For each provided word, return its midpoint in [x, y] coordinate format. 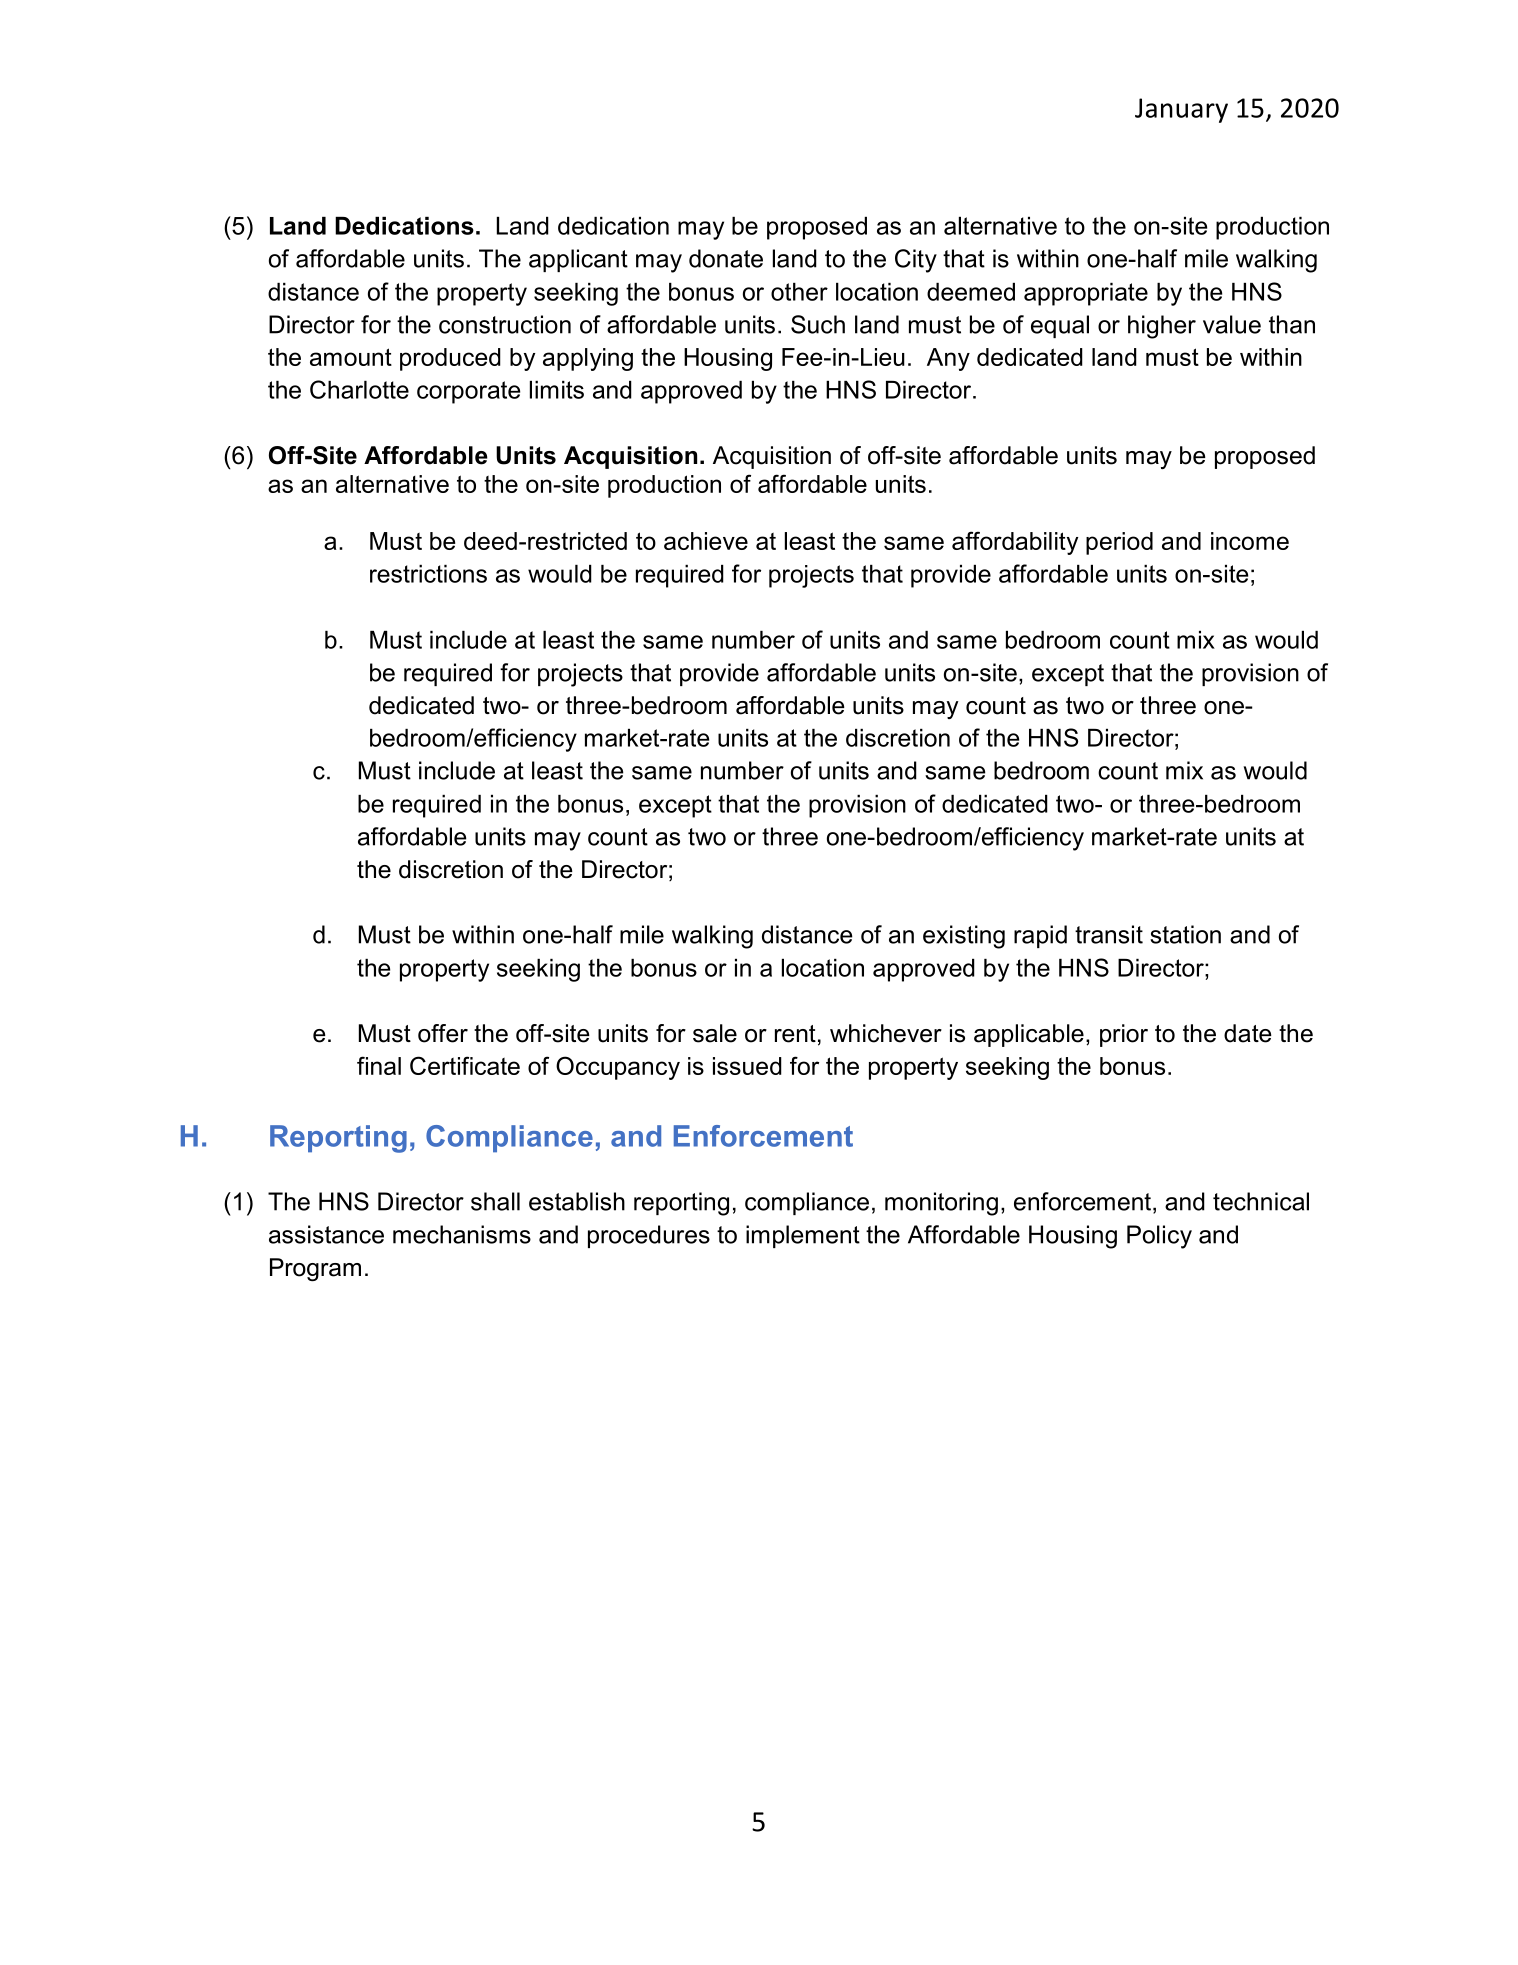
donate [726, 258]
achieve [706, 541]
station [1185, 934]
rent [795, 1034]
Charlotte [359, 389]
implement [803, 1236]
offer [443, 1033]
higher [1162, 327]
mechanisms [462, 1234]
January [1181, 110]
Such [818, 324]
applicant [578, 260]
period [1119, 543]
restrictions [428, 574]
